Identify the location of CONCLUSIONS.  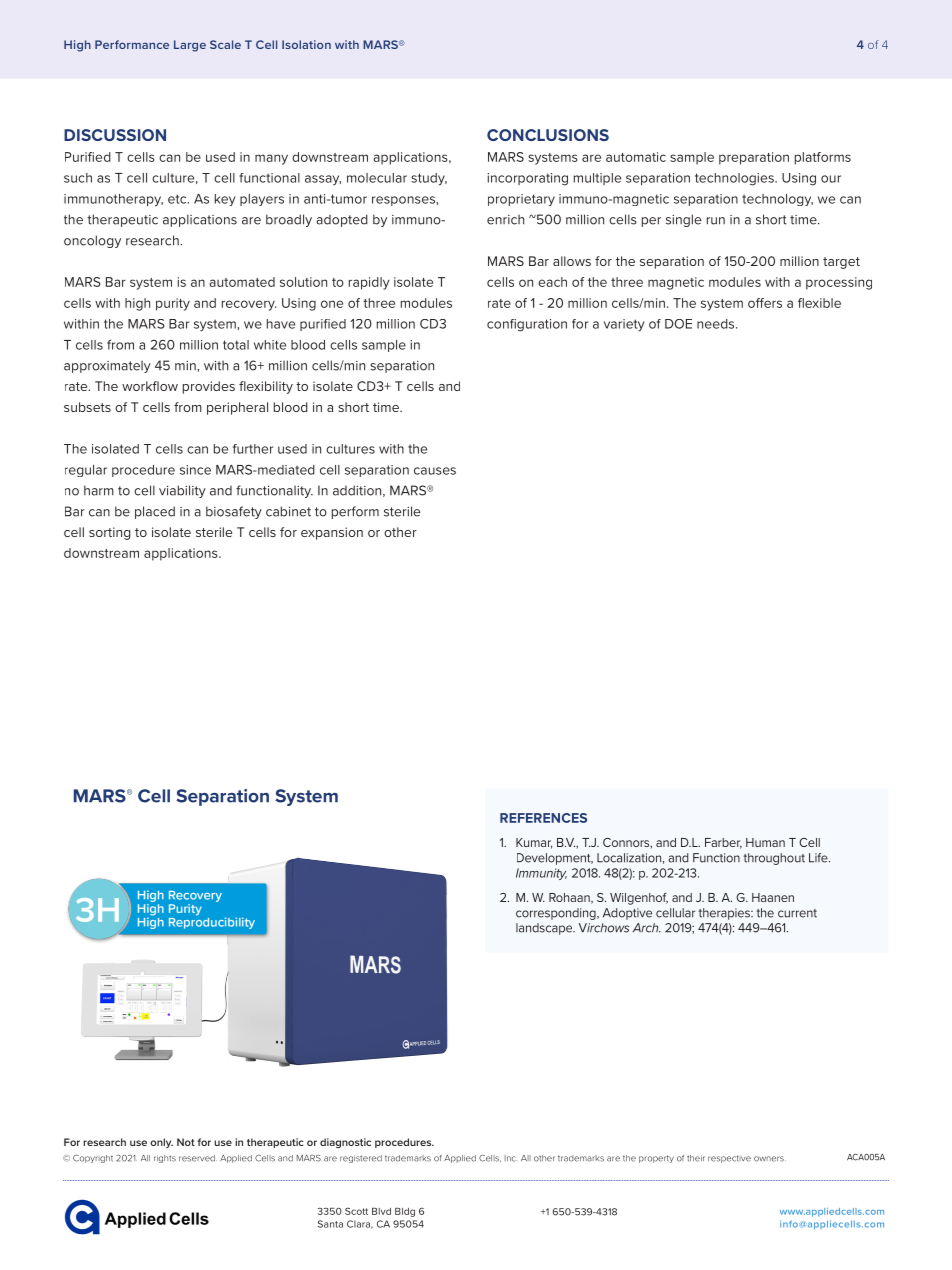
(548, 135).
